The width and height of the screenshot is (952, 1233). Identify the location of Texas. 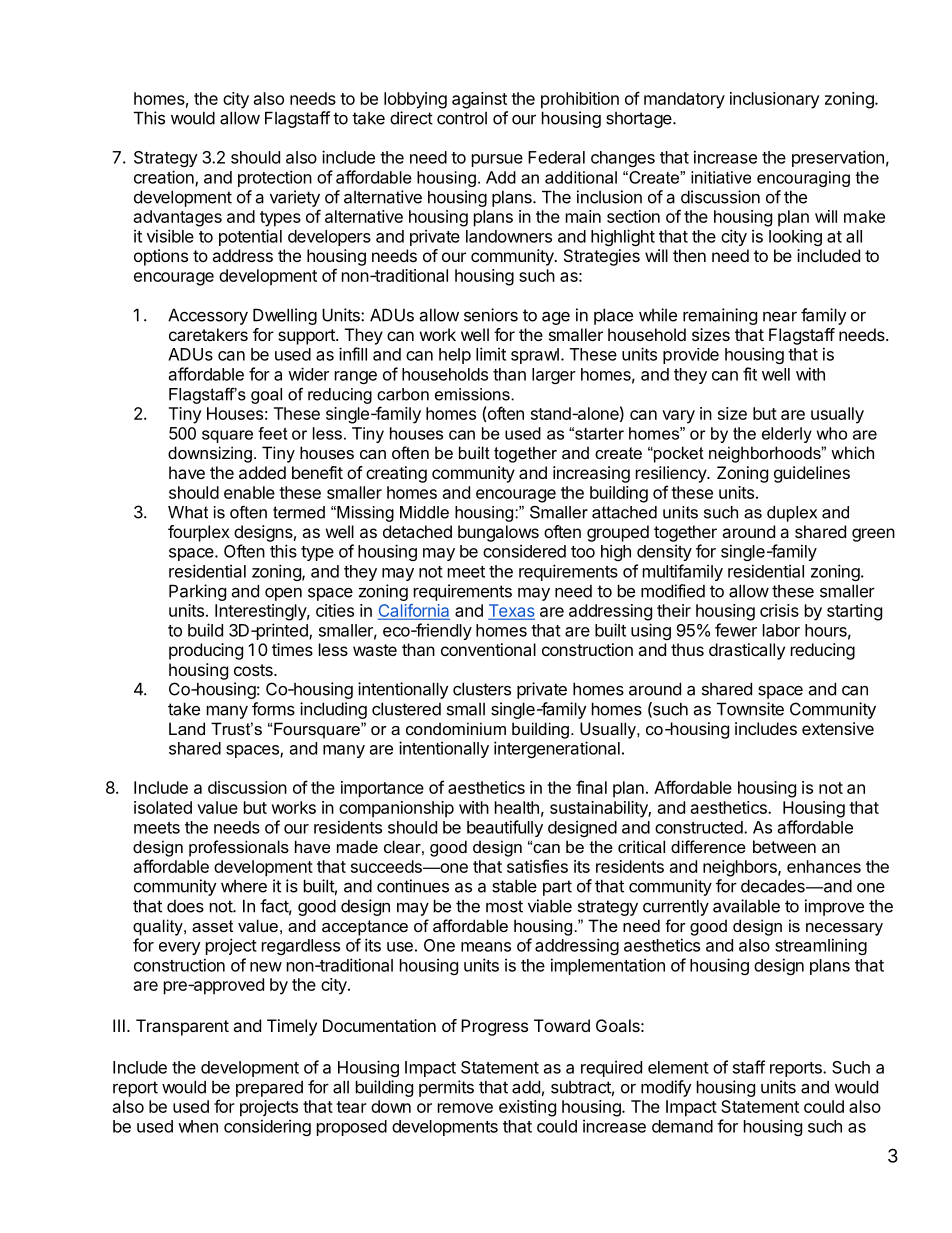
(512, 611).
